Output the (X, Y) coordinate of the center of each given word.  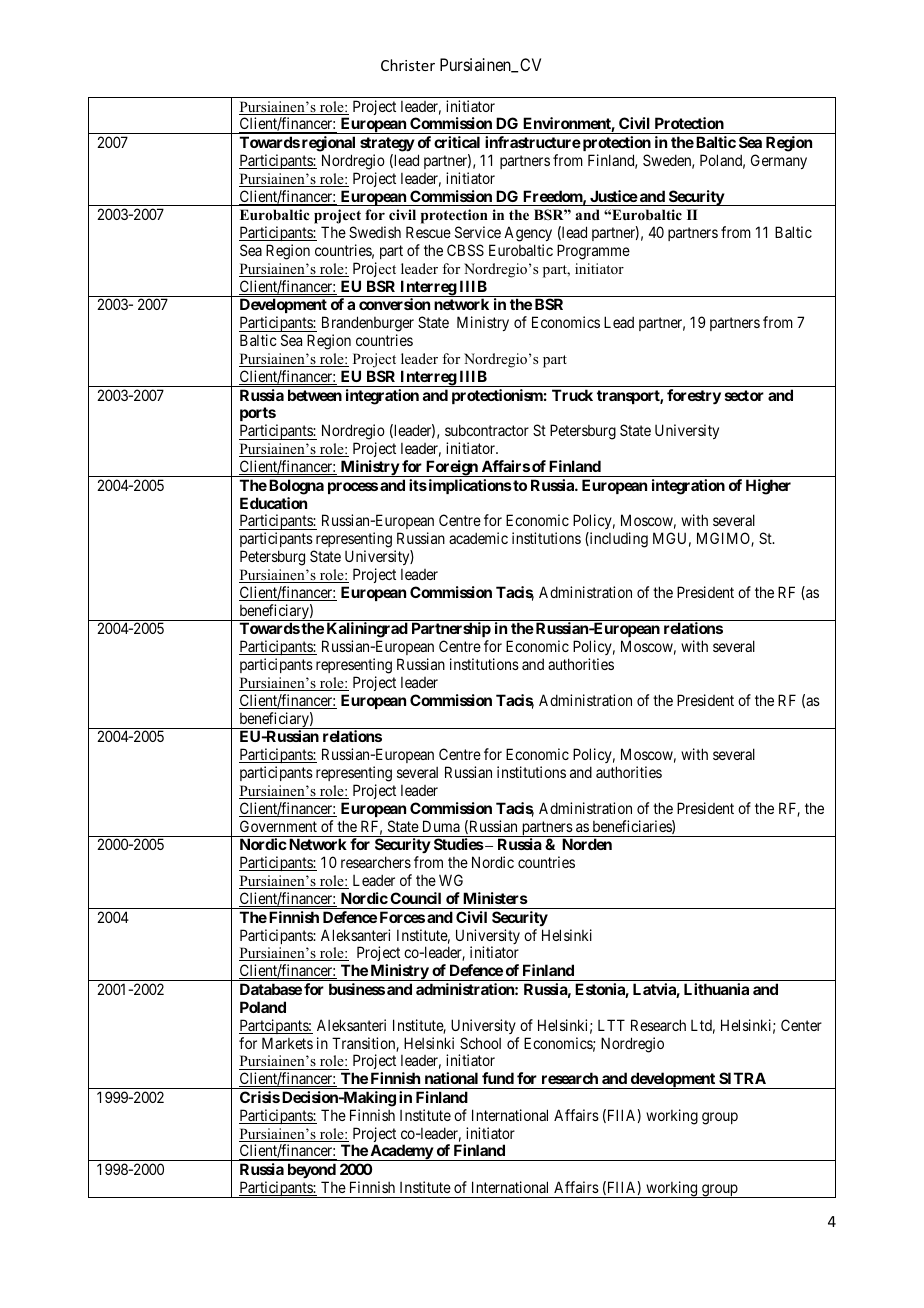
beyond (312, 1170)
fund (498, 1078)
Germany (779, 161)
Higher (768, 487)
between (315, 395)
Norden (587, 844)
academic (478, 538)
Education (273, 503)
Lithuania (716, 989)
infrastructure (533, 142)
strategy (387, 144)
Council (415, 898)
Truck (572, 395)
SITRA (742, 1078)
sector (744, 395)
